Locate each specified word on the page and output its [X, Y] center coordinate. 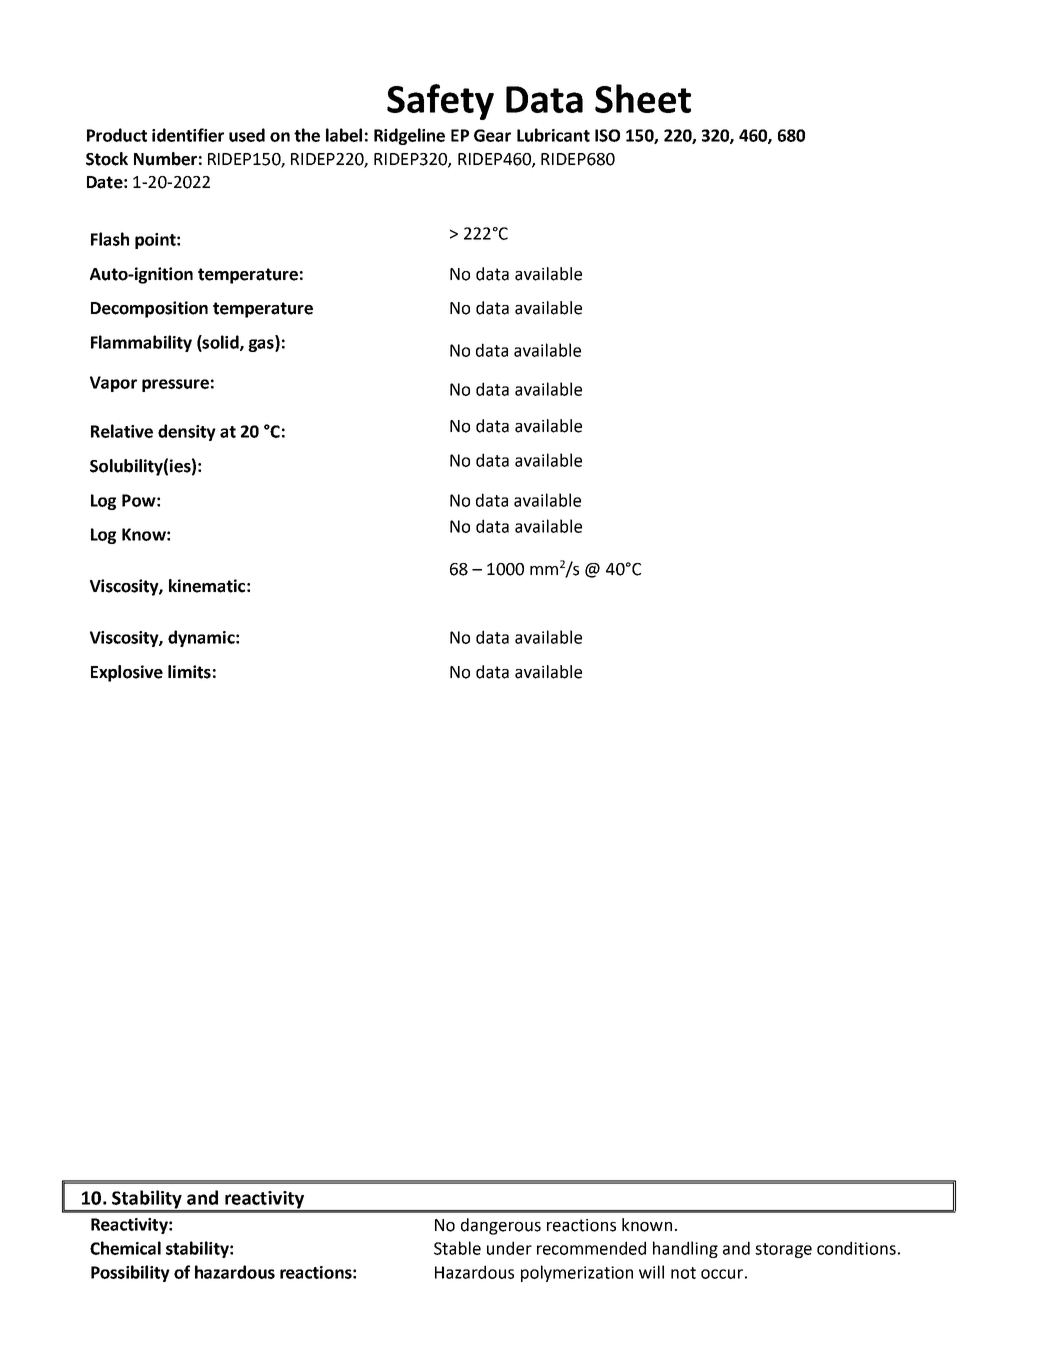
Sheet [643, 98]
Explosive [127, 673]
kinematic [207, 586]
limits [189, 672]
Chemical [125, 1248]
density [187, 432]
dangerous [501, 1226]
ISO [607, 135]
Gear [492, 135]
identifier [188, 135]
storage [783, 1250]
